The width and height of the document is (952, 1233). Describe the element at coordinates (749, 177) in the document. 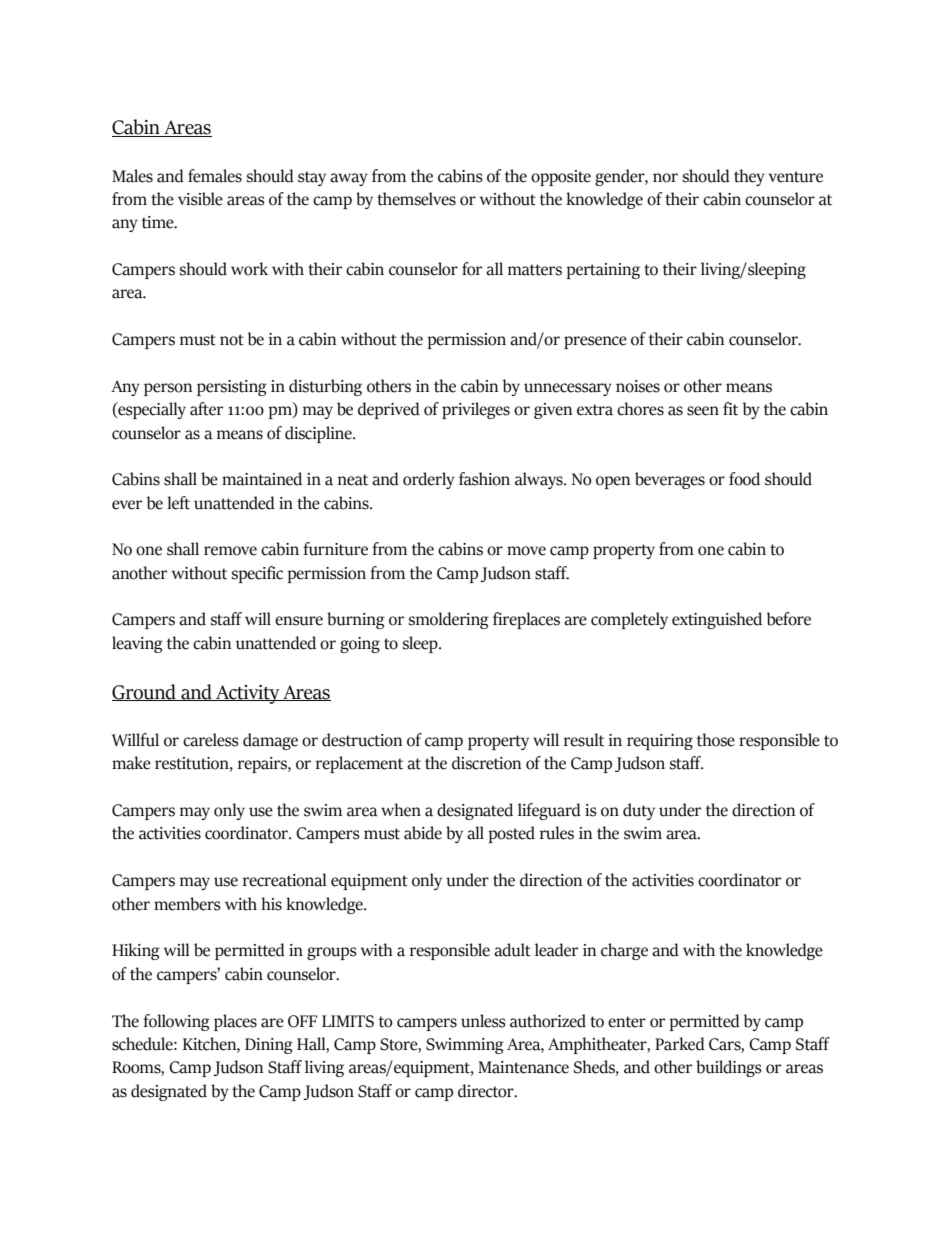

I see `they` at that location.
